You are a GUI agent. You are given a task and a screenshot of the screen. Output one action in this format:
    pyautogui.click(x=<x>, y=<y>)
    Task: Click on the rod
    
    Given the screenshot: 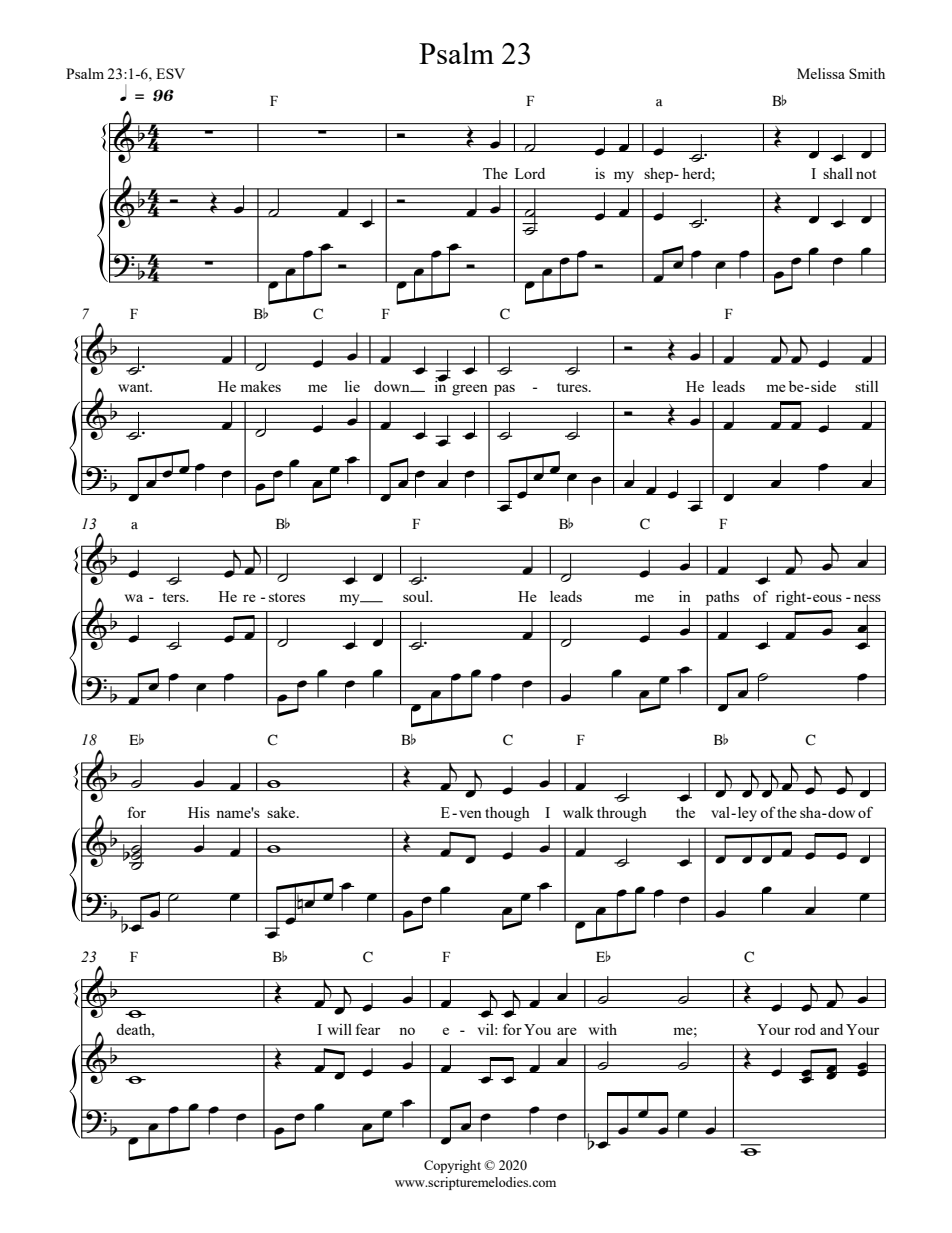 What is the action you would take?
    pyautogui.click(x=805, y=1029)
